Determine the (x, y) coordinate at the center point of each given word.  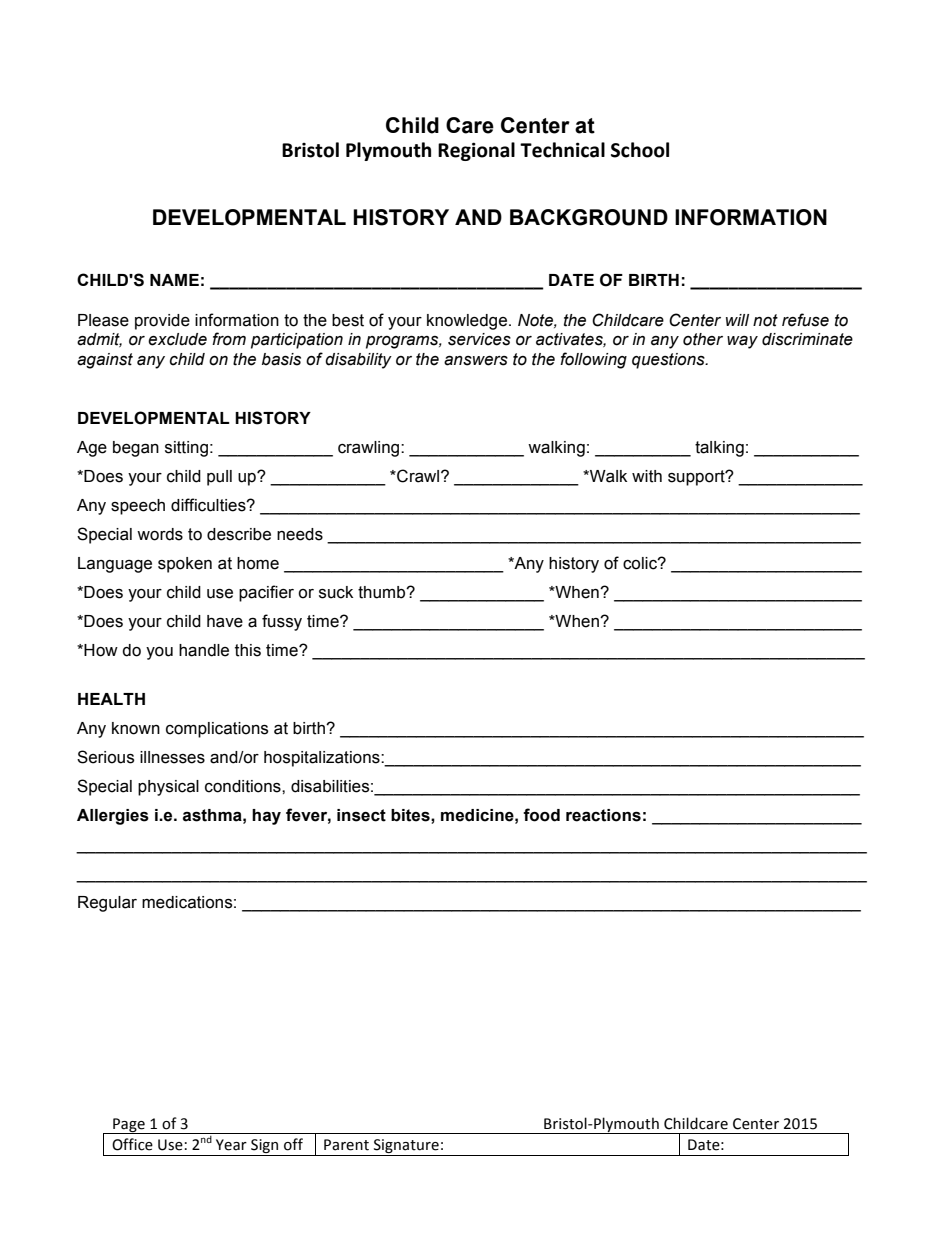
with (647, 476)
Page (129, 1126)
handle (204, 650)
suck (336, 592)
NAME (174, 280)
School (640, 150)
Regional (476, 151)
